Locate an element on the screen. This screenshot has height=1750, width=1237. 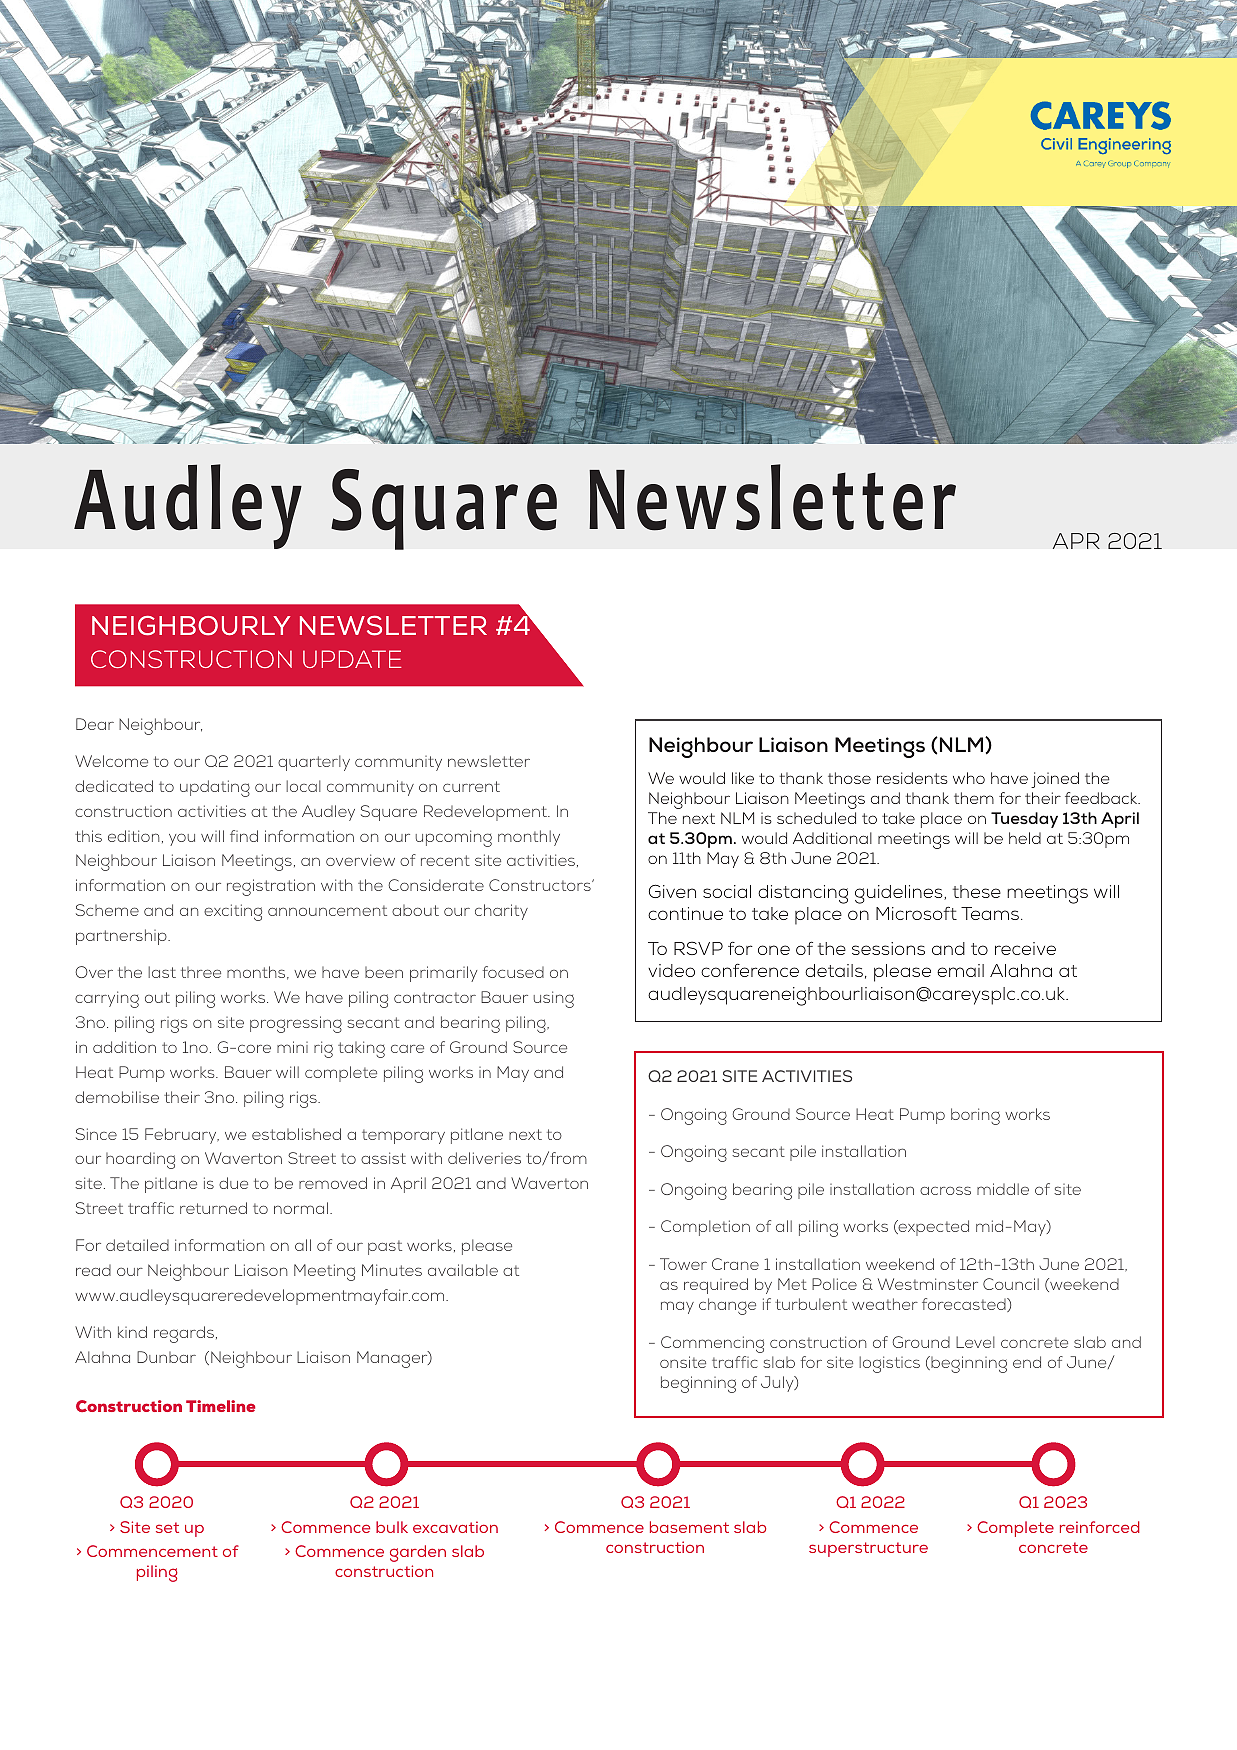
boring is located at coordinates (975, 1116).
